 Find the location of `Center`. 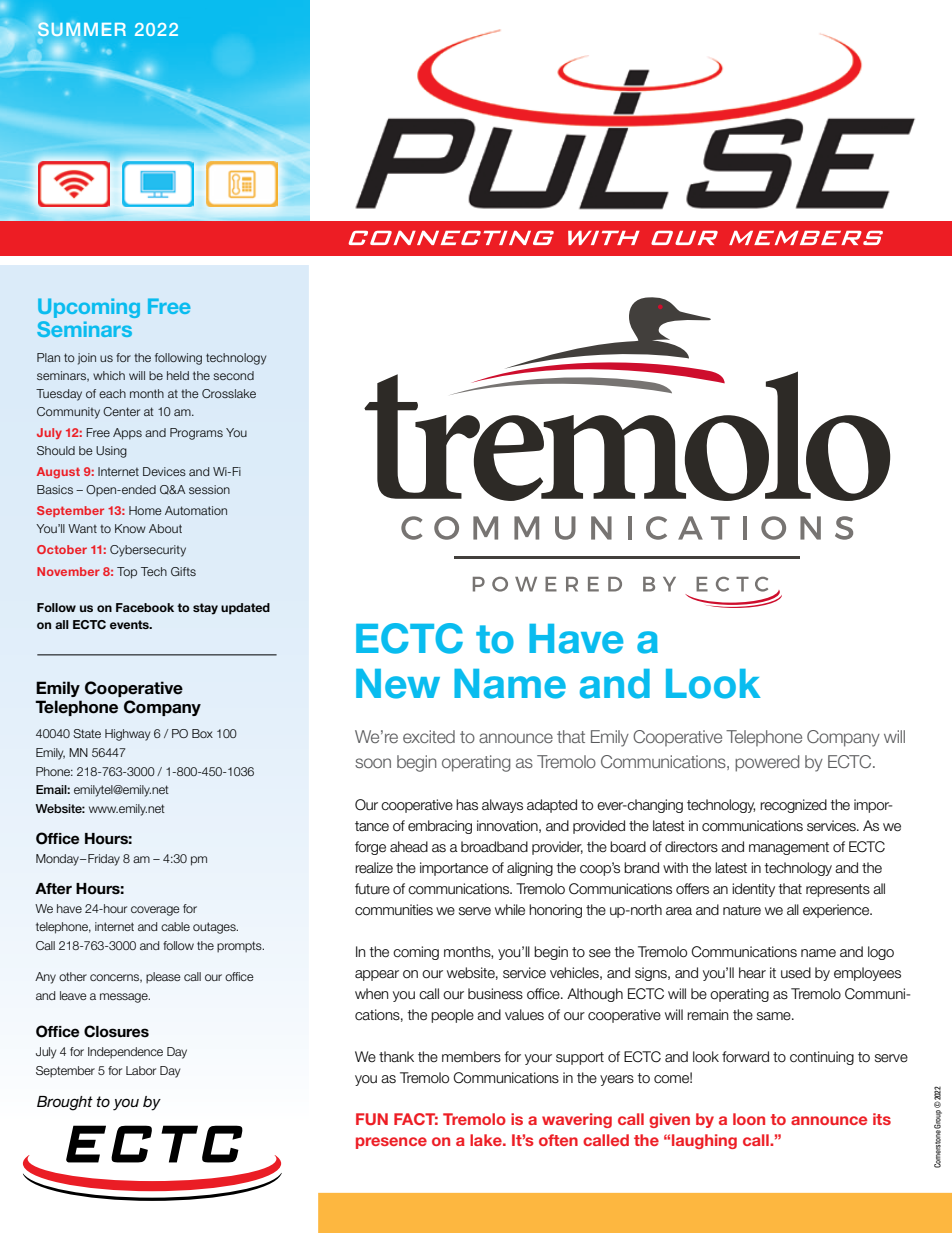

Center is located at coordinates (121, 411).
